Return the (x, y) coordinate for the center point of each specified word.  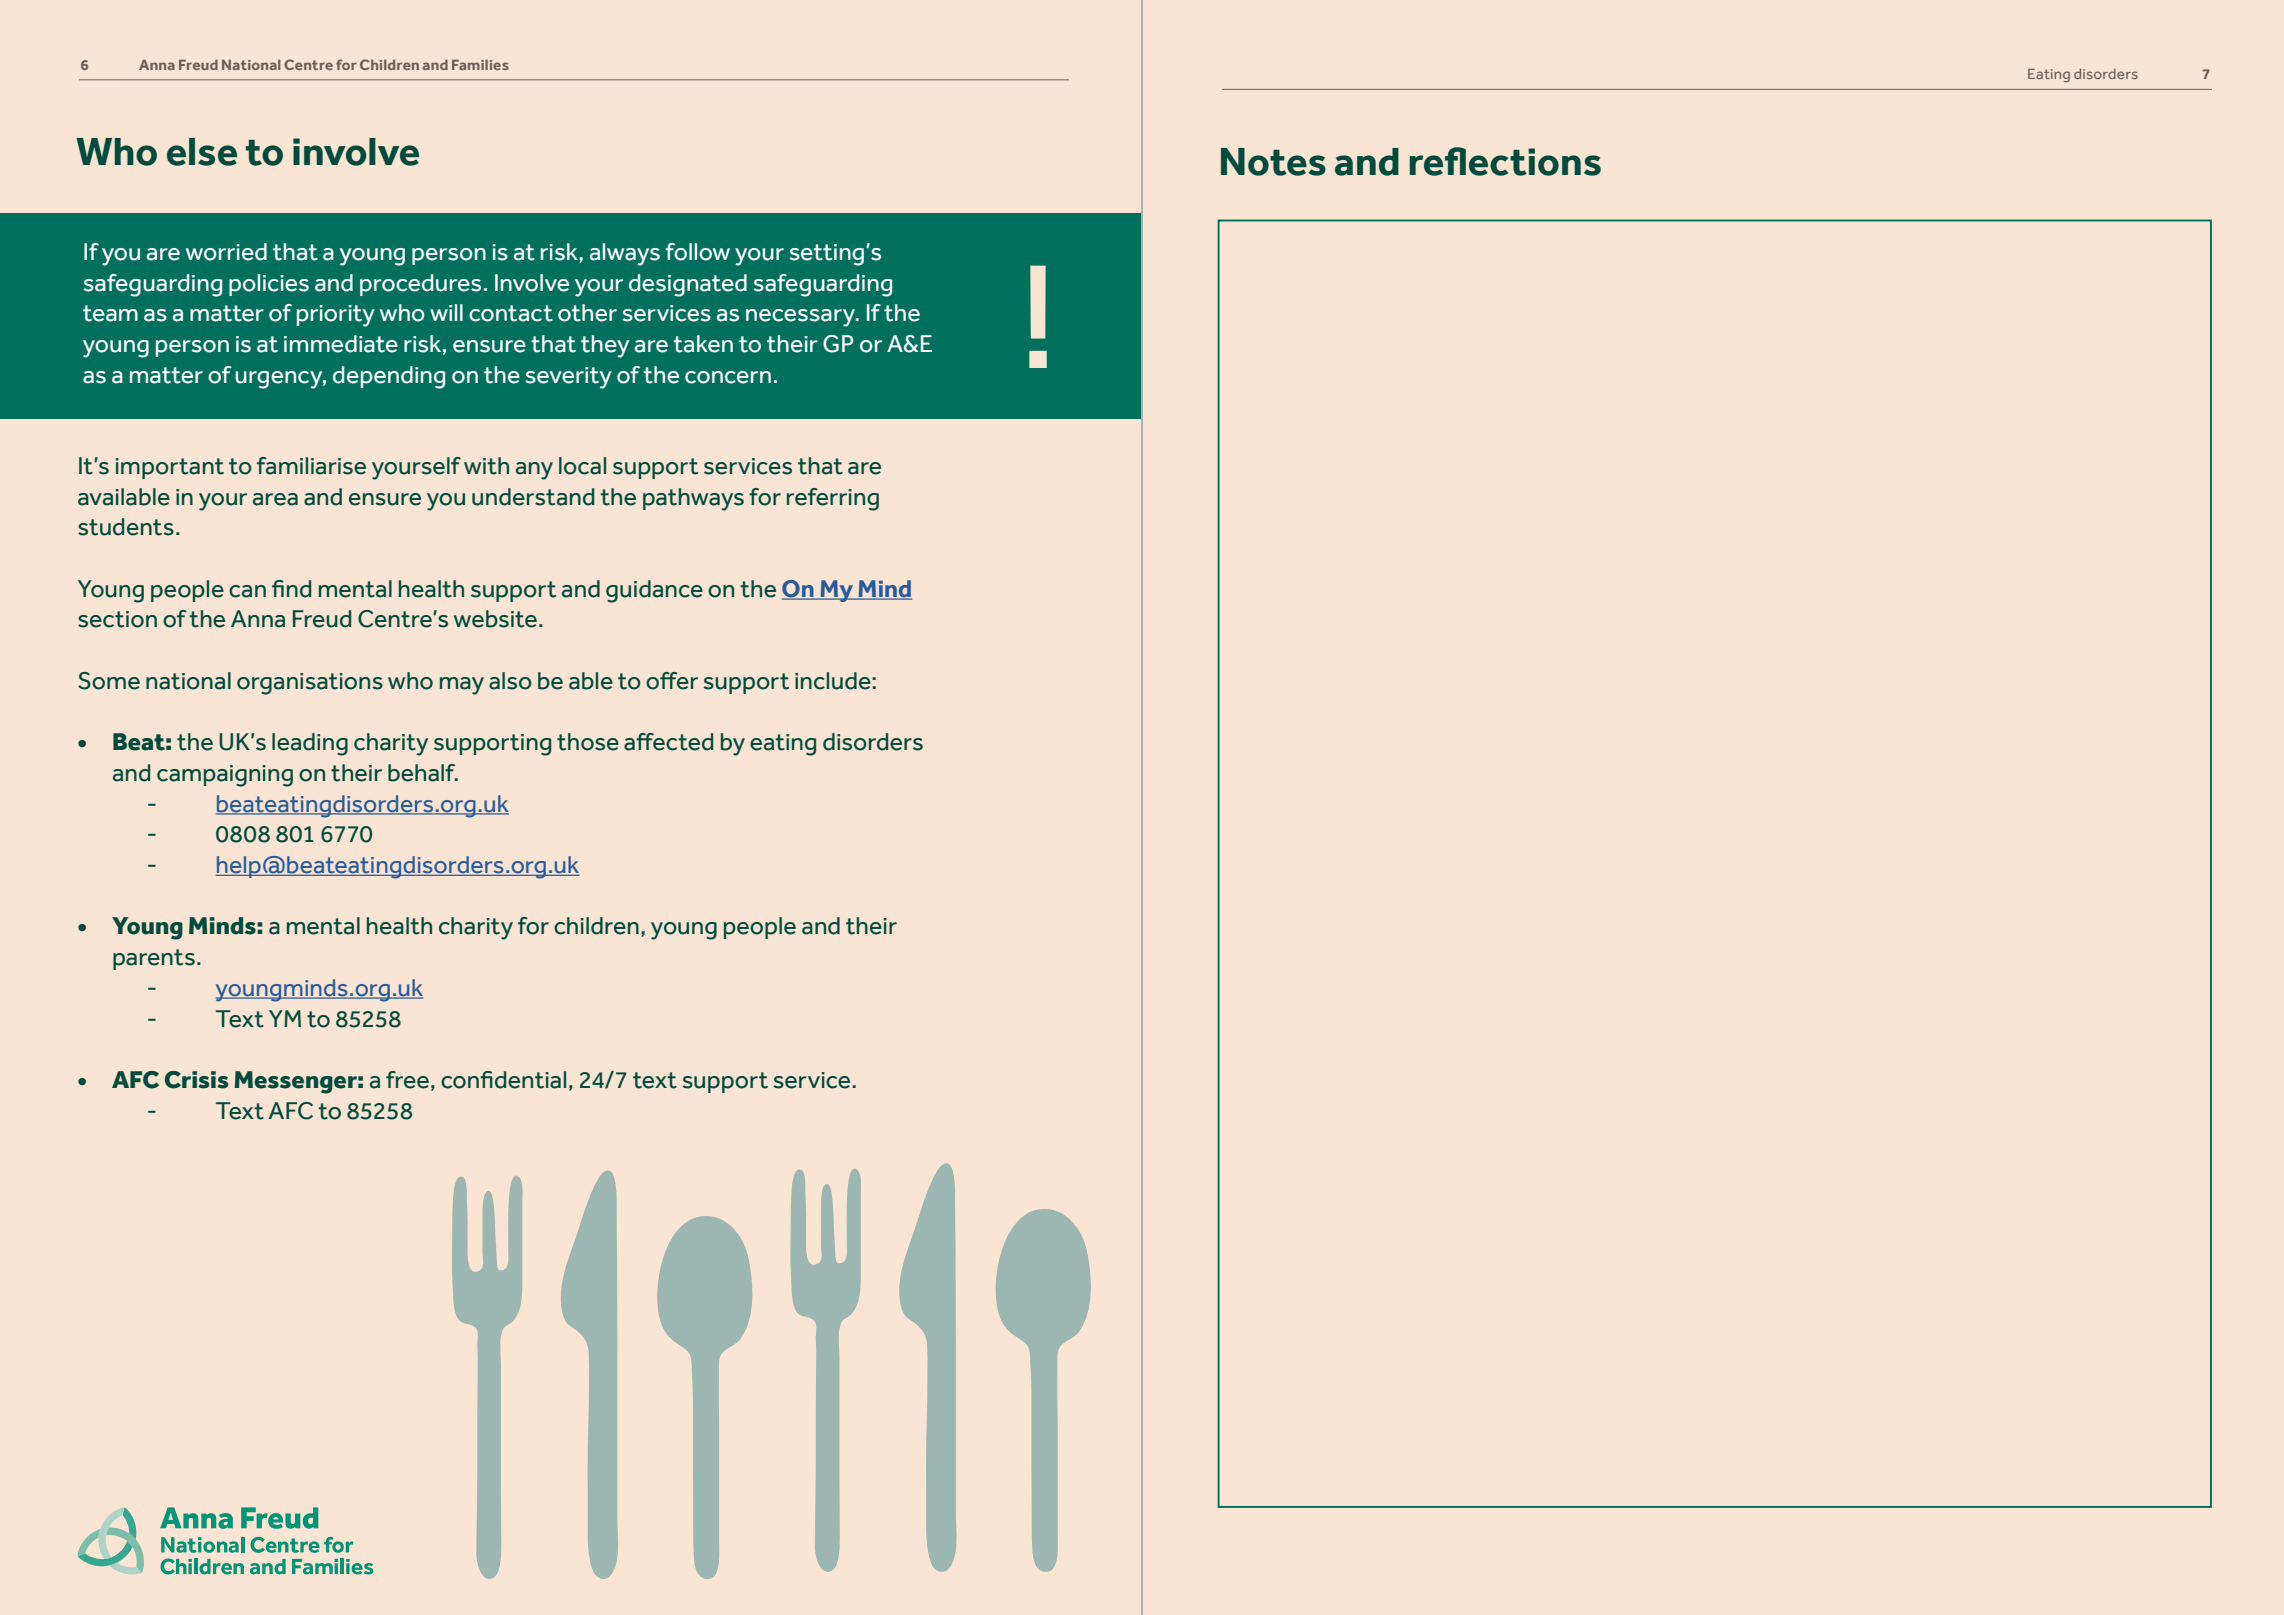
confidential (503, 1080)
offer (672, 681)
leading (310, 744)
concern (728, 377)
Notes (1273, 162)
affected (668, 742)
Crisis (196, 1080)
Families (480, 65)
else (202, 152)
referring (833, 499)
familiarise (311, 466)
